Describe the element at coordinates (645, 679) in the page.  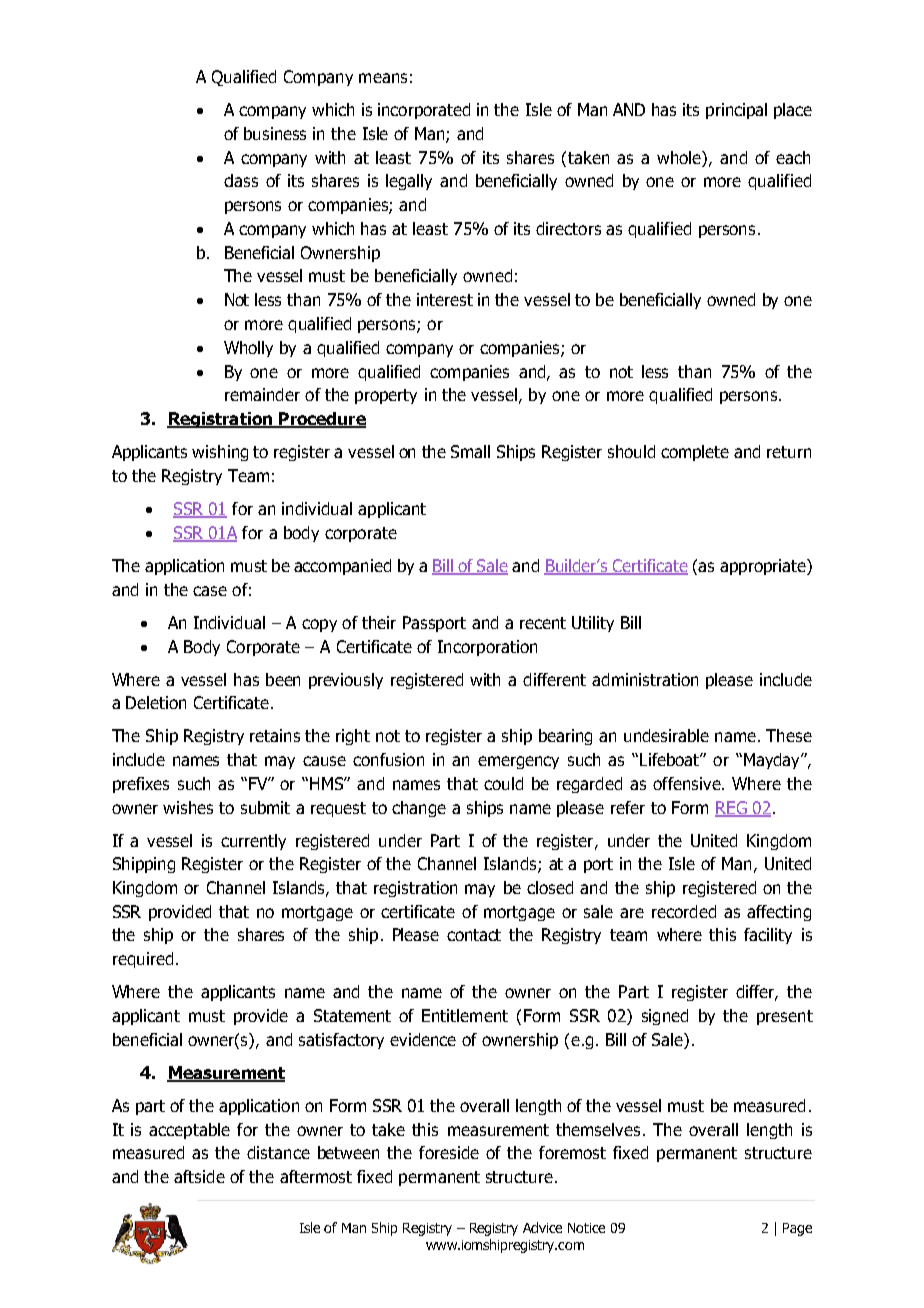
I see `administration` at that location.
